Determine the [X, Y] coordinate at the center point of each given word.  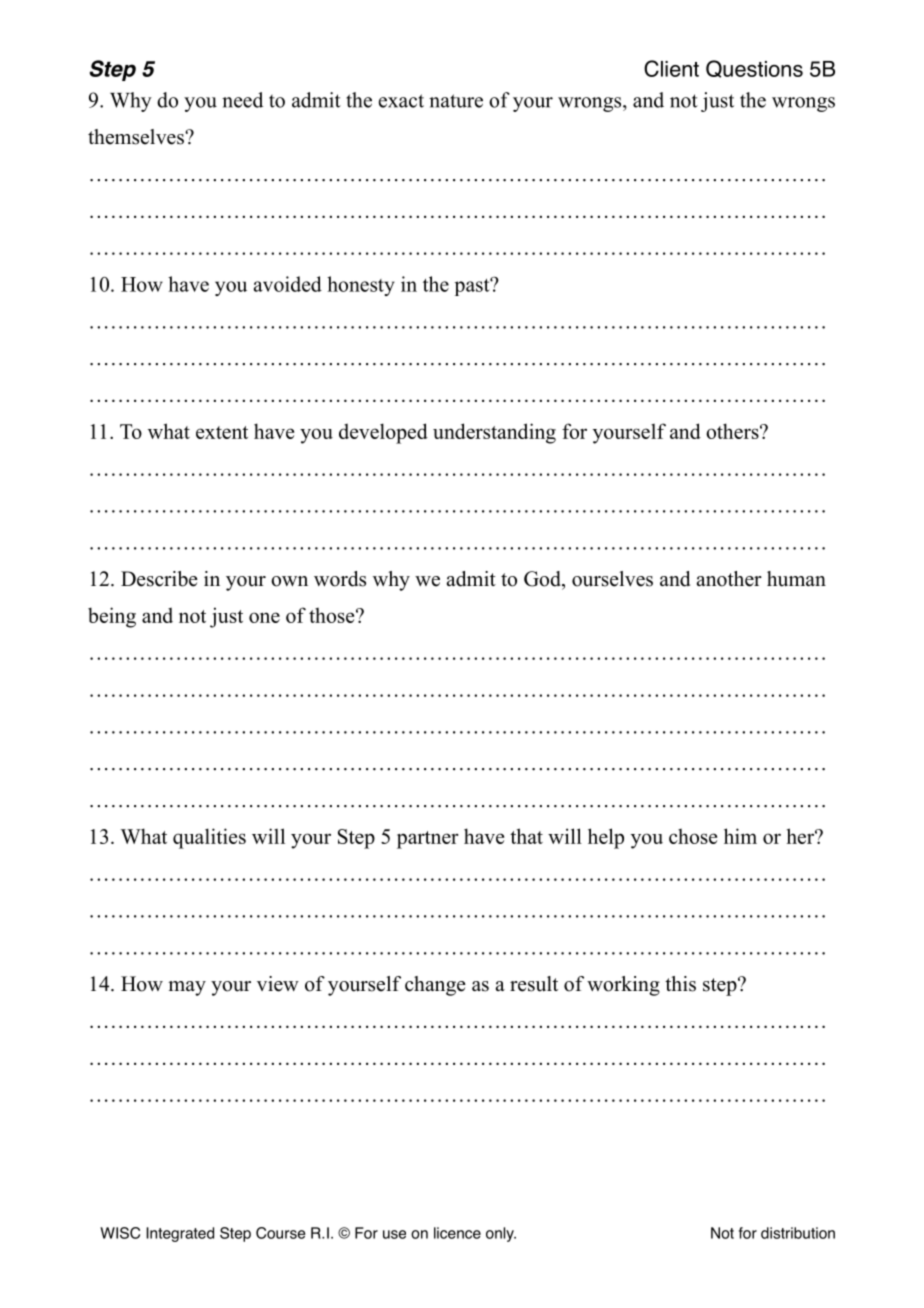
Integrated [180, 1234]
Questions [754, 69]
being [112, 617]
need [242, 100]
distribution [798, 1233]
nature [456, 101]
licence [457, 1233]
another [729, 579]
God [543, 579]
